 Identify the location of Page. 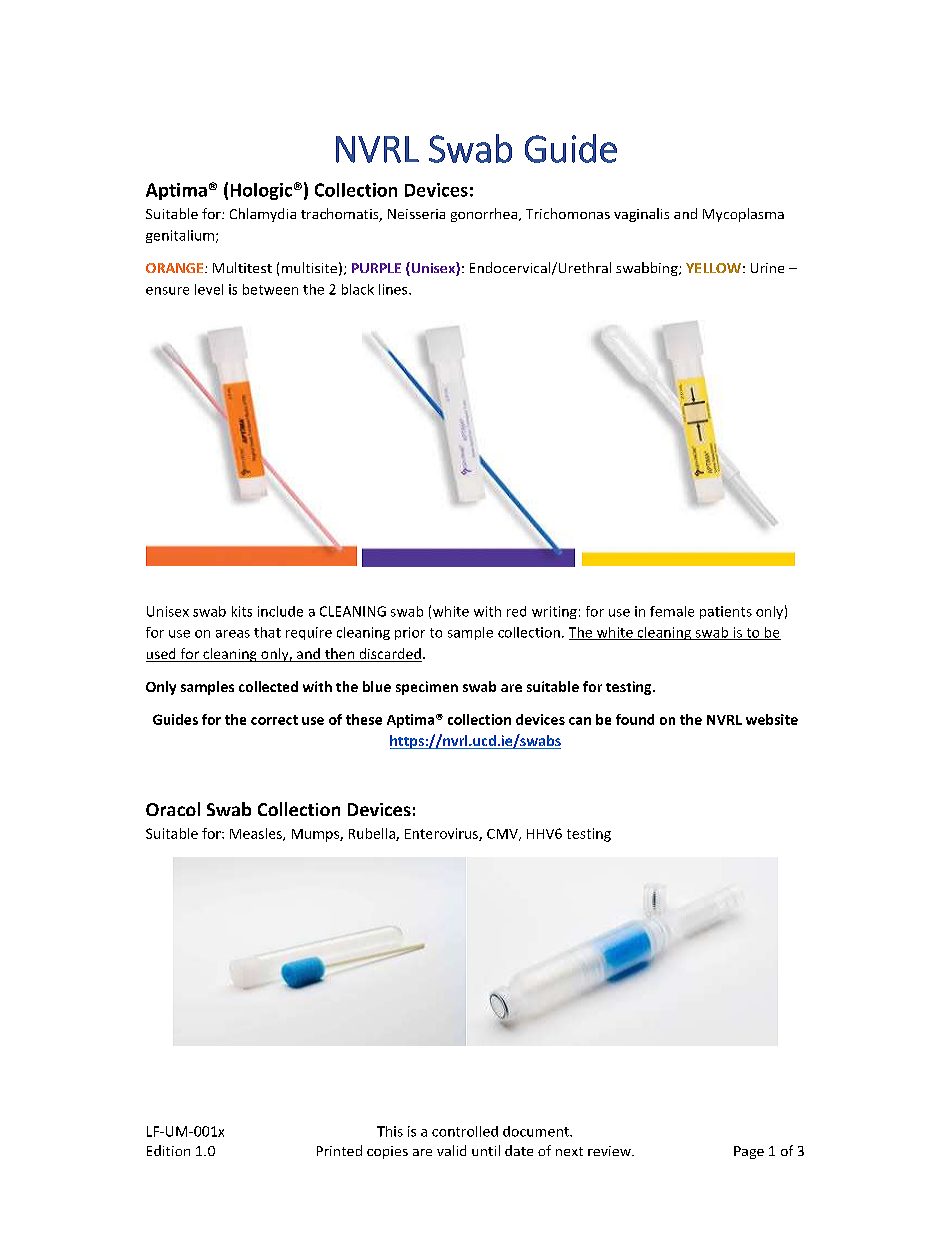
(749, 1152).
